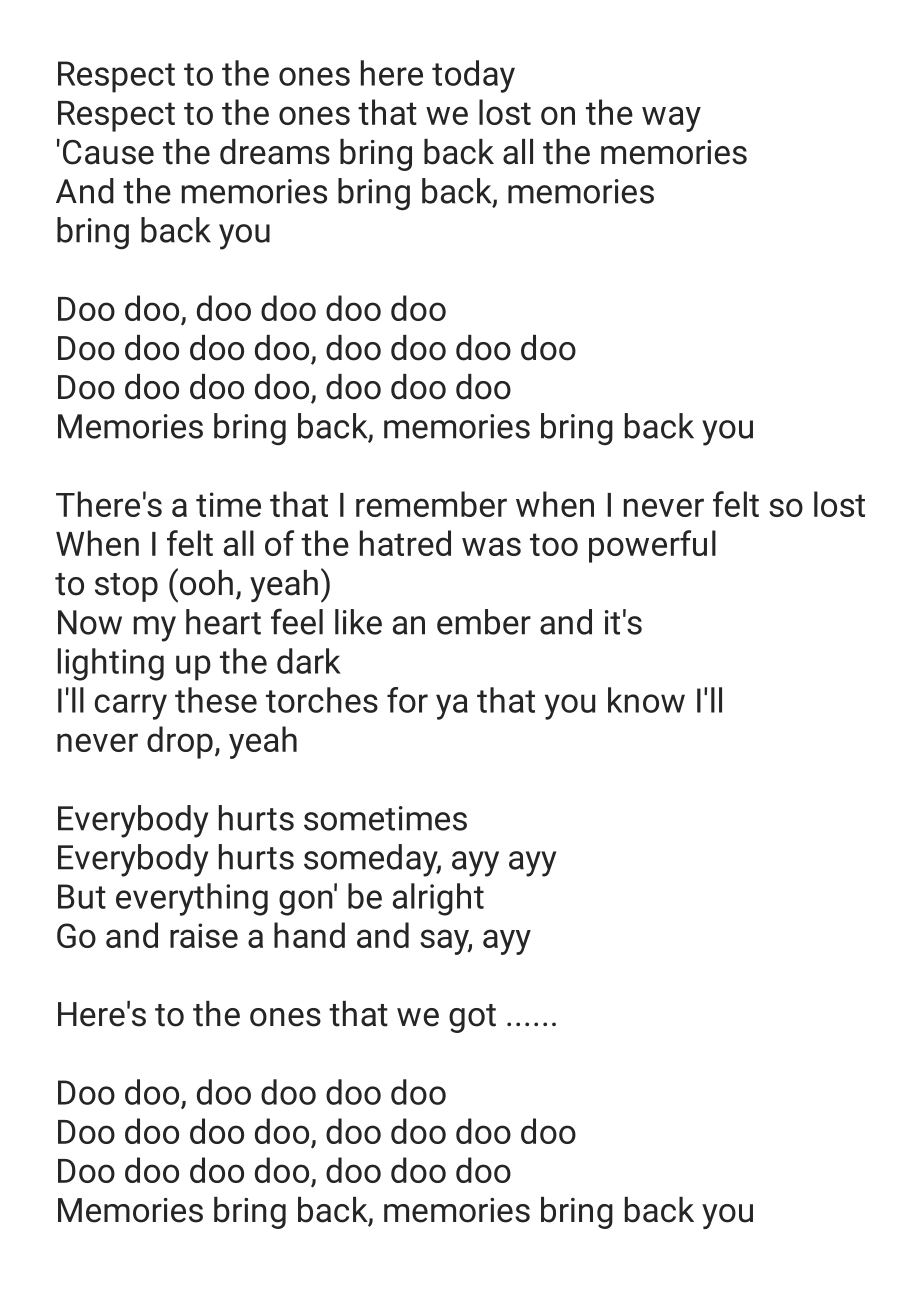 The height and width of the screenshot is (1307, 924). Describe the element at coordinates (108, 152) in the screenshot. I see `Cause` at that location.
